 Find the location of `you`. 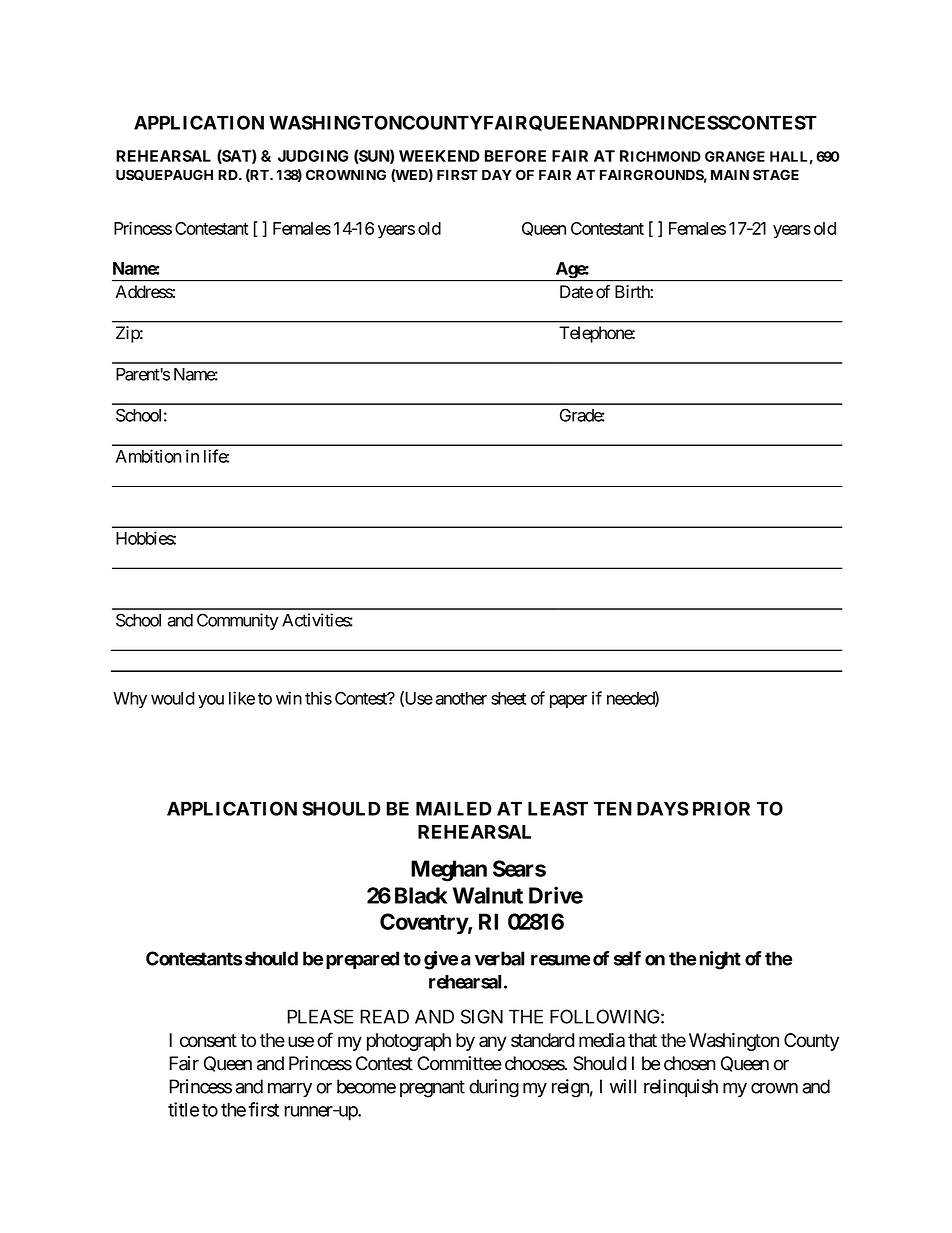

you is located at coordinates (211, 701).
